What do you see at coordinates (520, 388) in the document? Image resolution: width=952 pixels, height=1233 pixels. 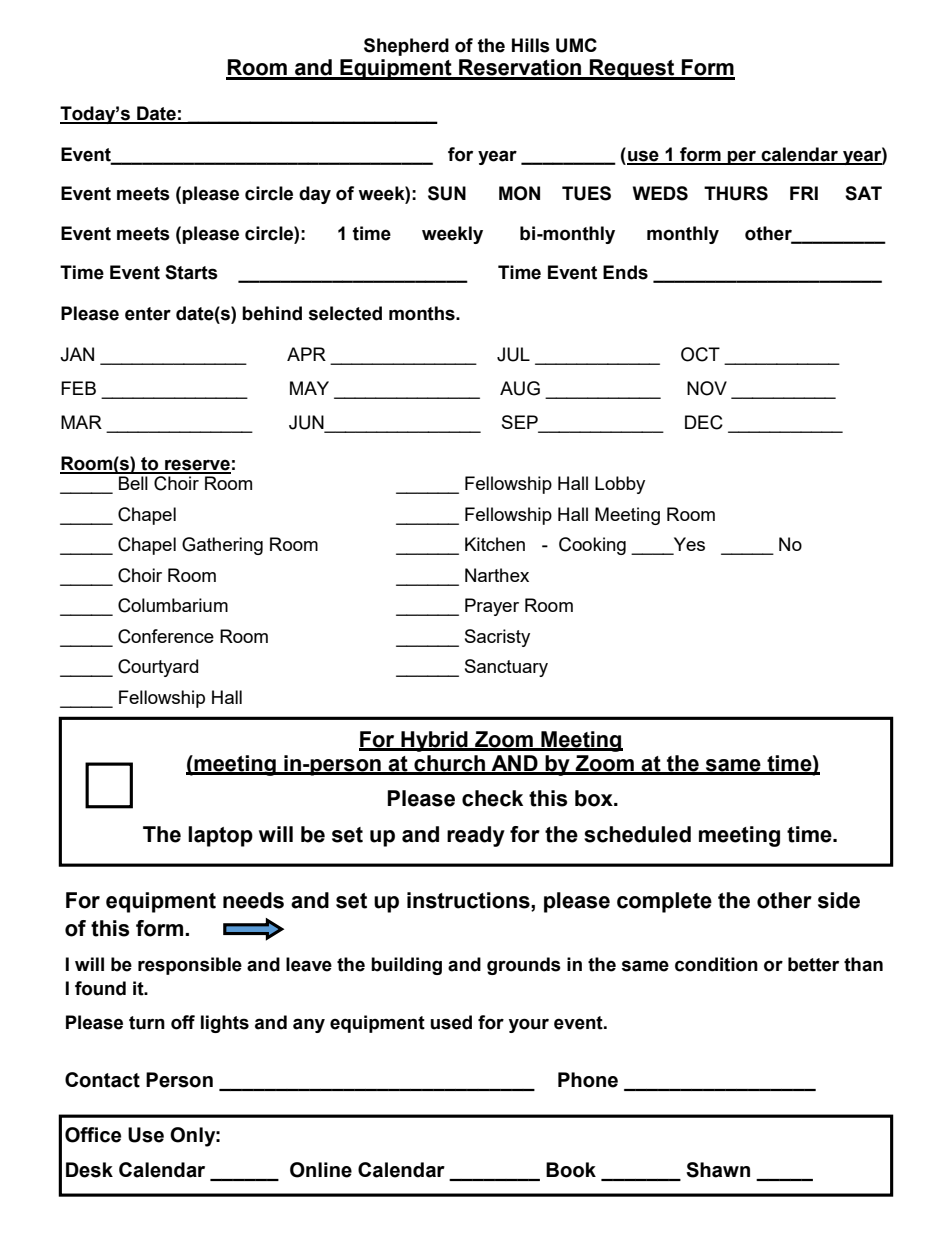 I see `AUG` at bounding box center [520, 388].
